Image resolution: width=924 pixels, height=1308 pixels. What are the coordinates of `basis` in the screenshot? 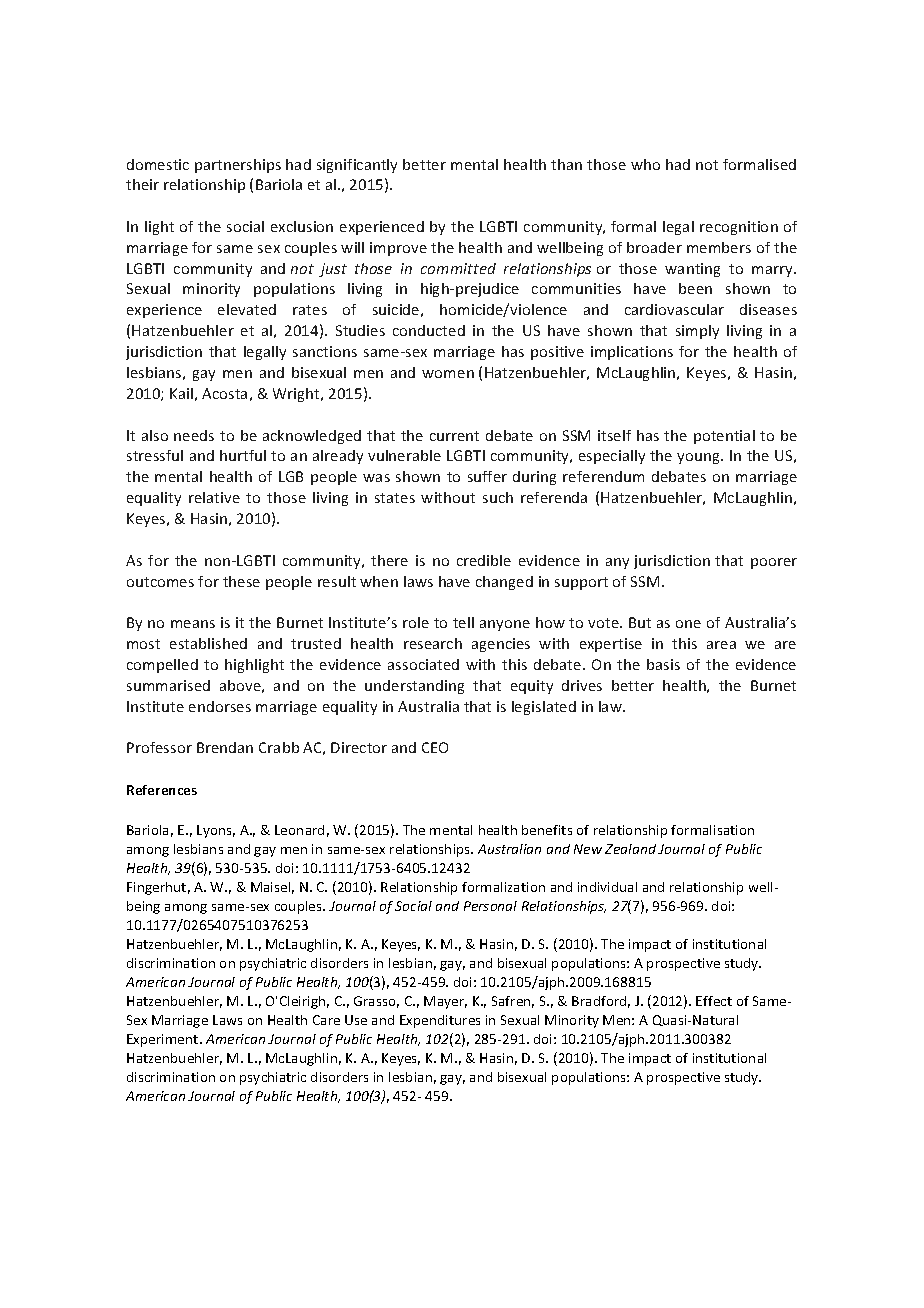 It's located at (663, 664).
